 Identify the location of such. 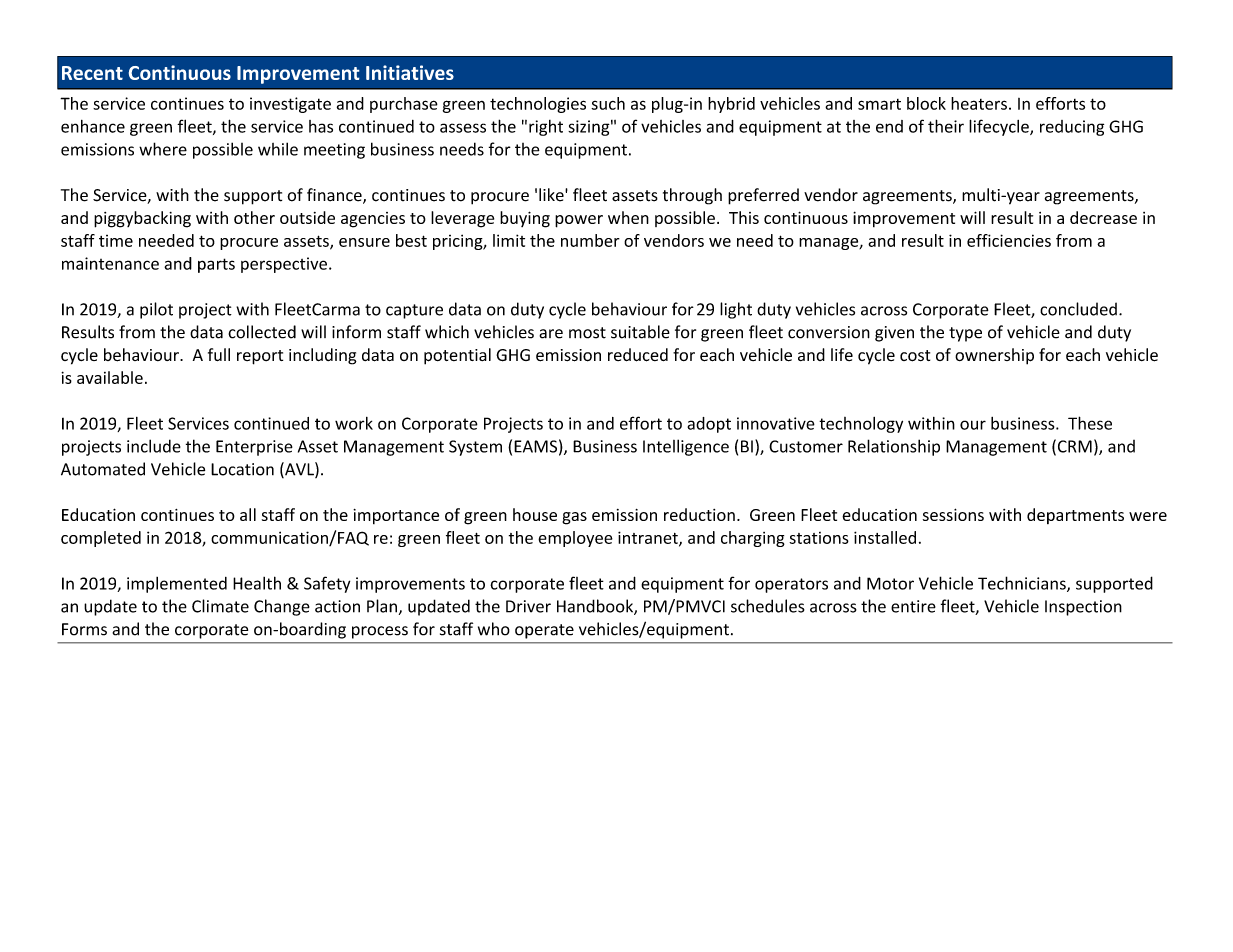
(608, 103).
